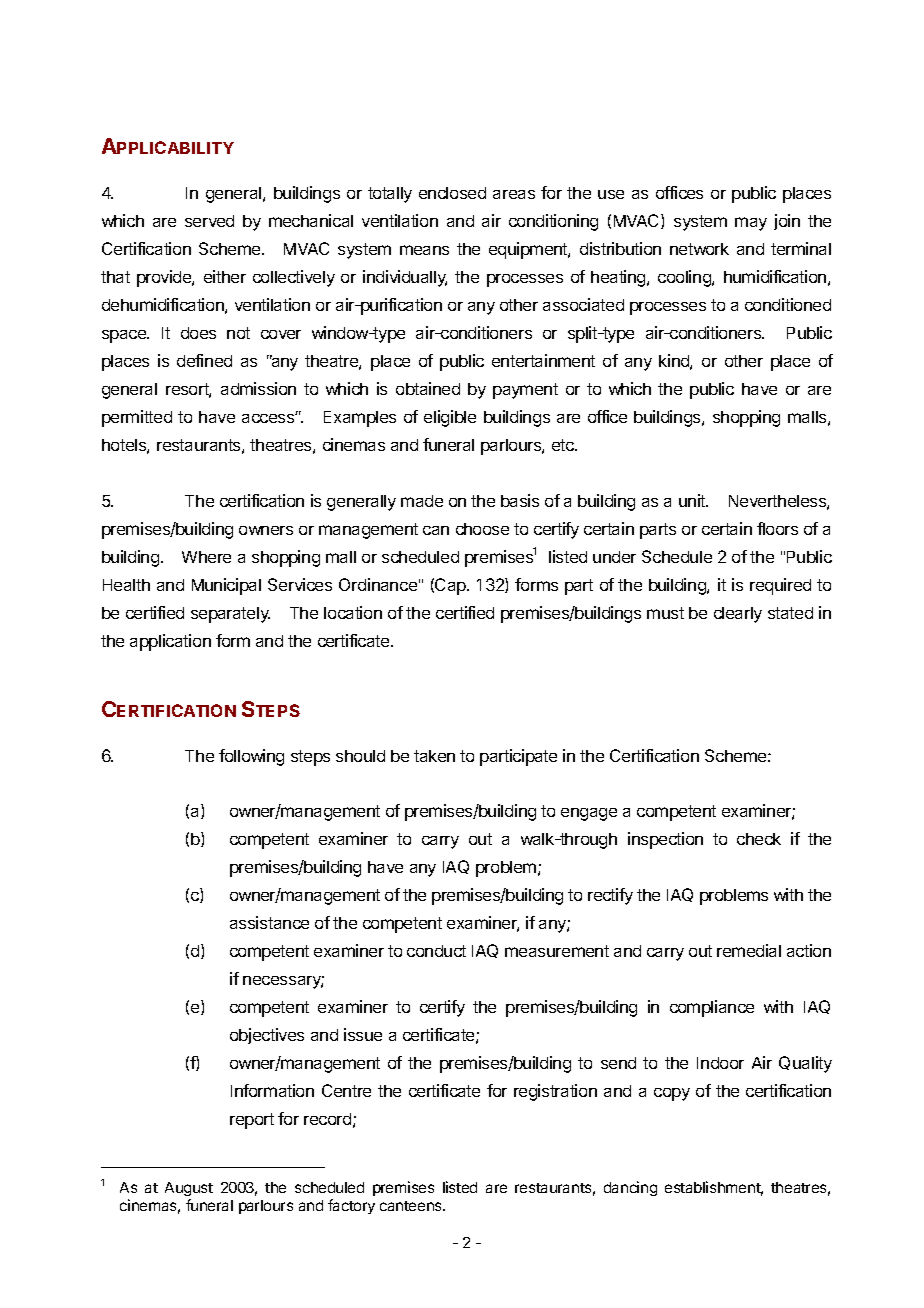 This image has height=1308, width=924. What do you see at coordinates (209, 221) in the image?
I see `served` at bounding box center [209, 221].
